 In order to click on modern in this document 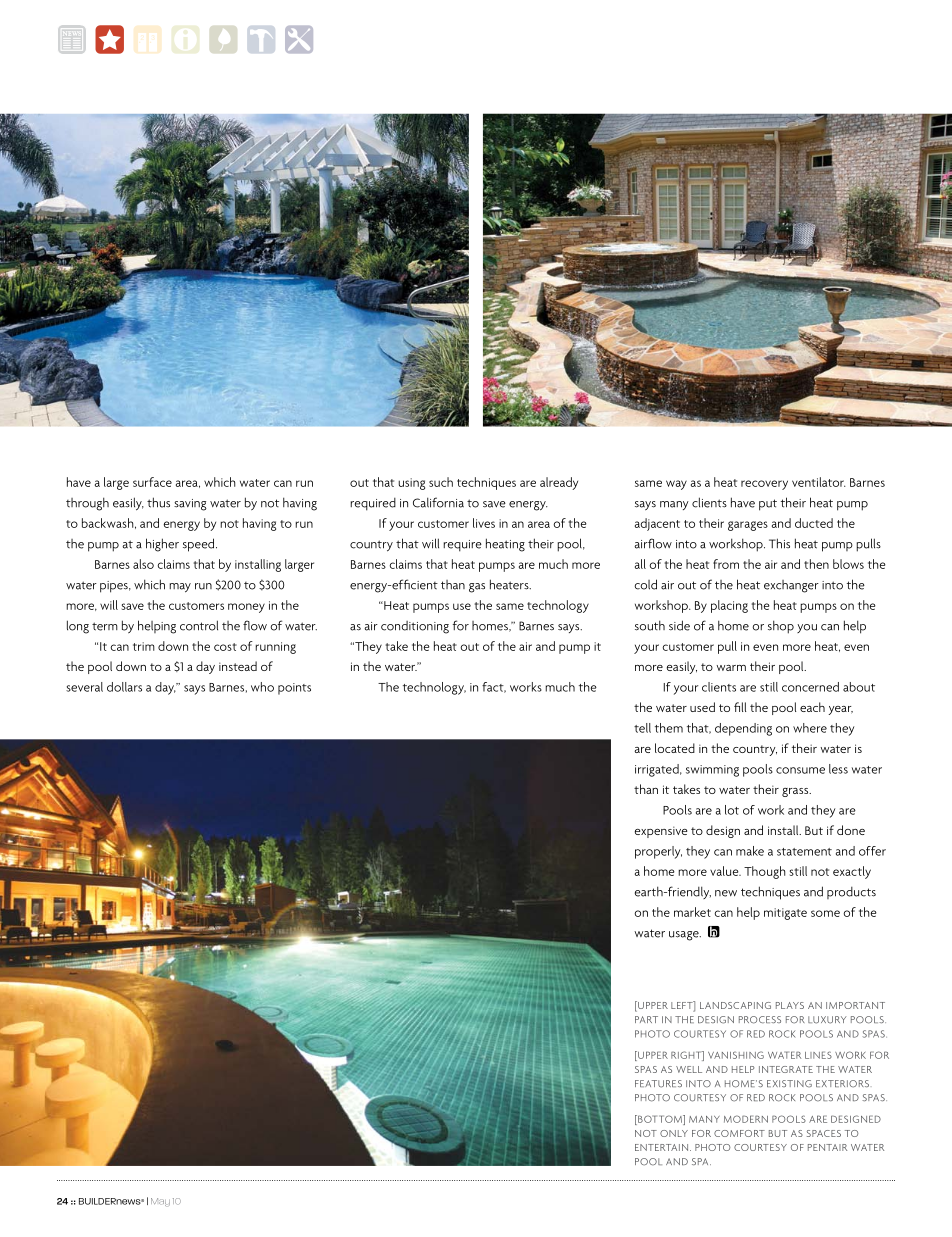, I will do `click(746, 1119)`.
